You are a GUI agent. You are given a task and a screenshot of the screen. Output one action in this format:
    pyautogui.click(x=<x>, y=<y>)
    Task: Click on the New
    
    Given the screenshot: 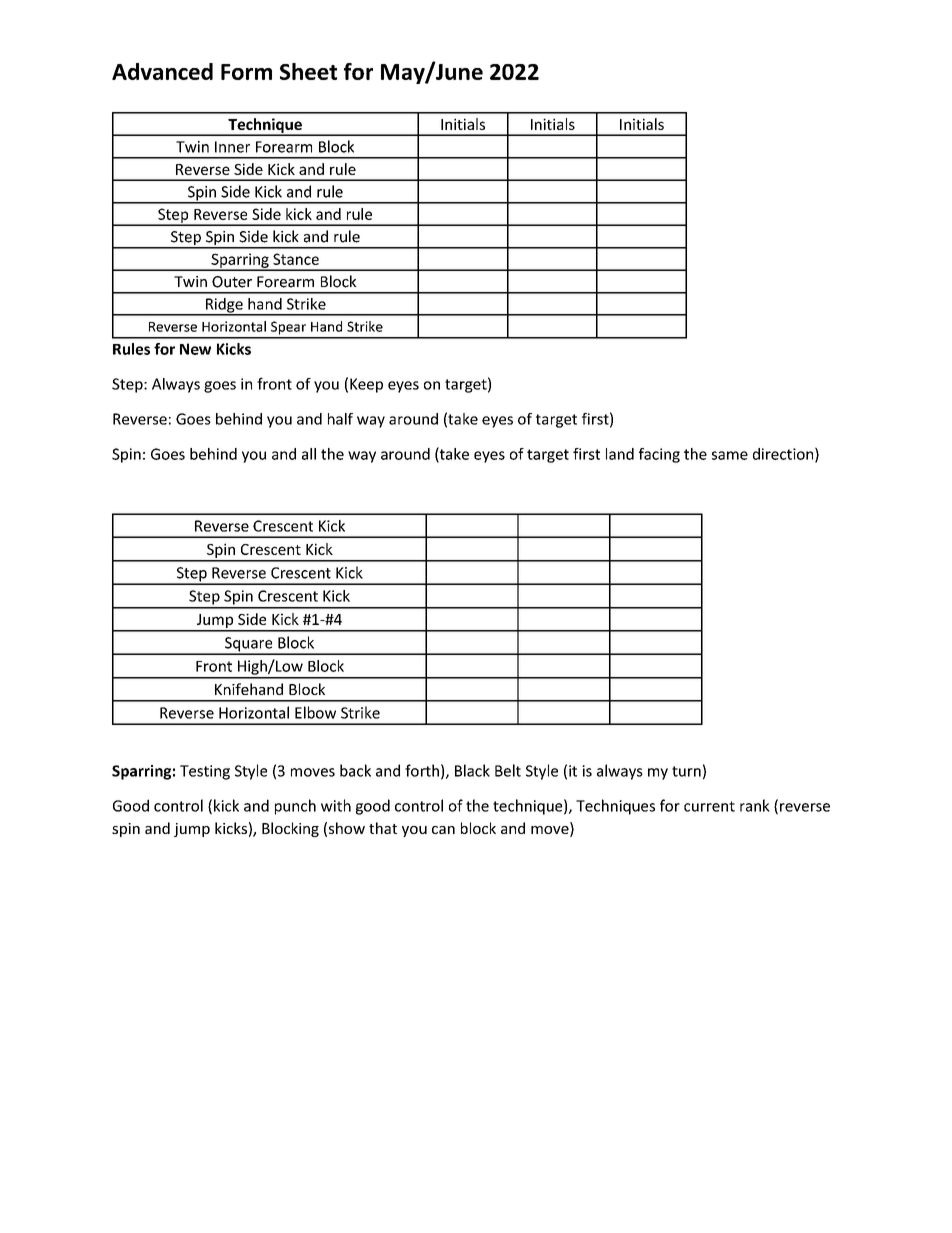 What is the action you would take?
    pyautogui.click(x=195, y=349)
